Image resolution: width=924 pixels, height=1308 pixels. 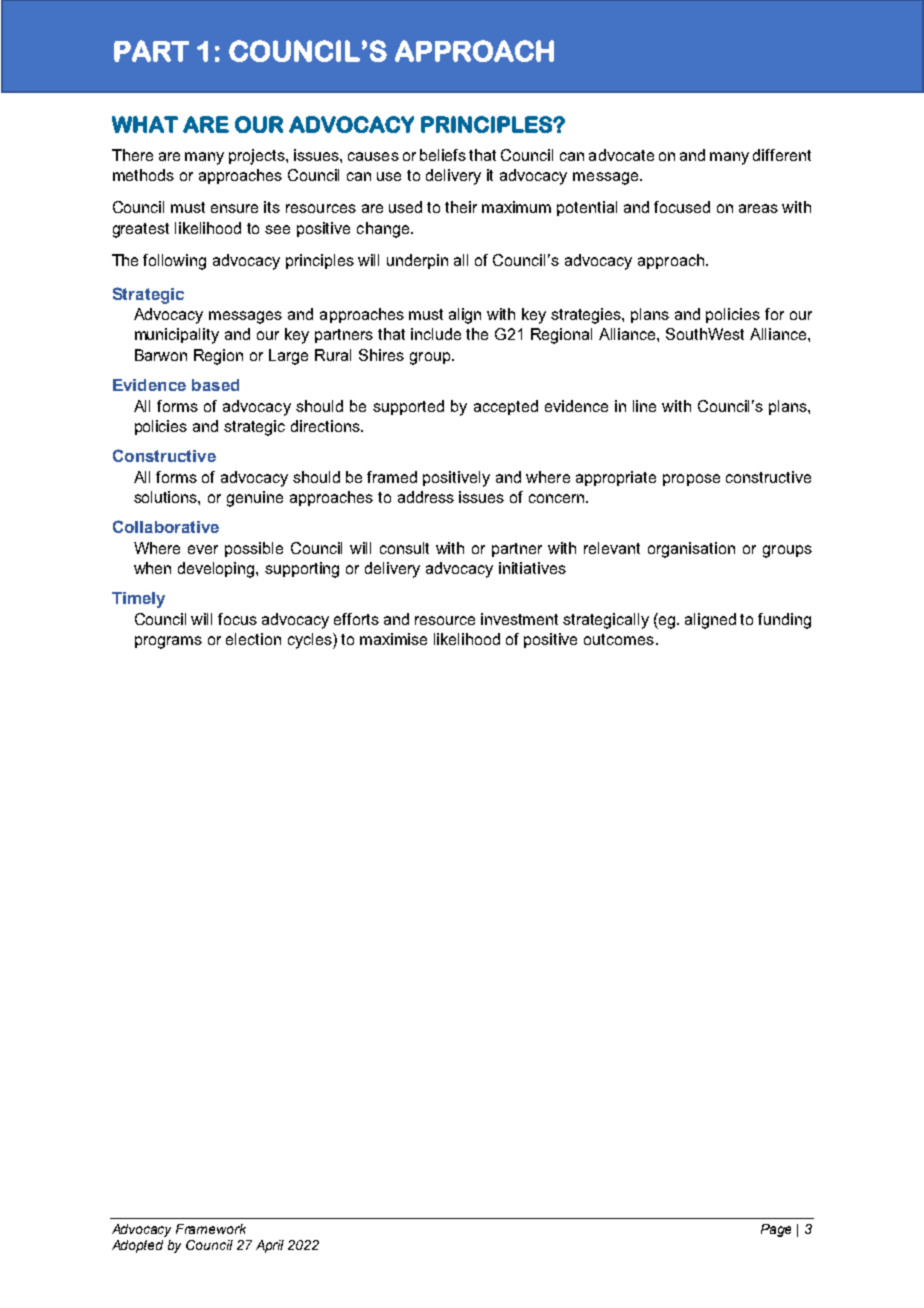 I want to click on outcomes, so click(x=619, y=639).
